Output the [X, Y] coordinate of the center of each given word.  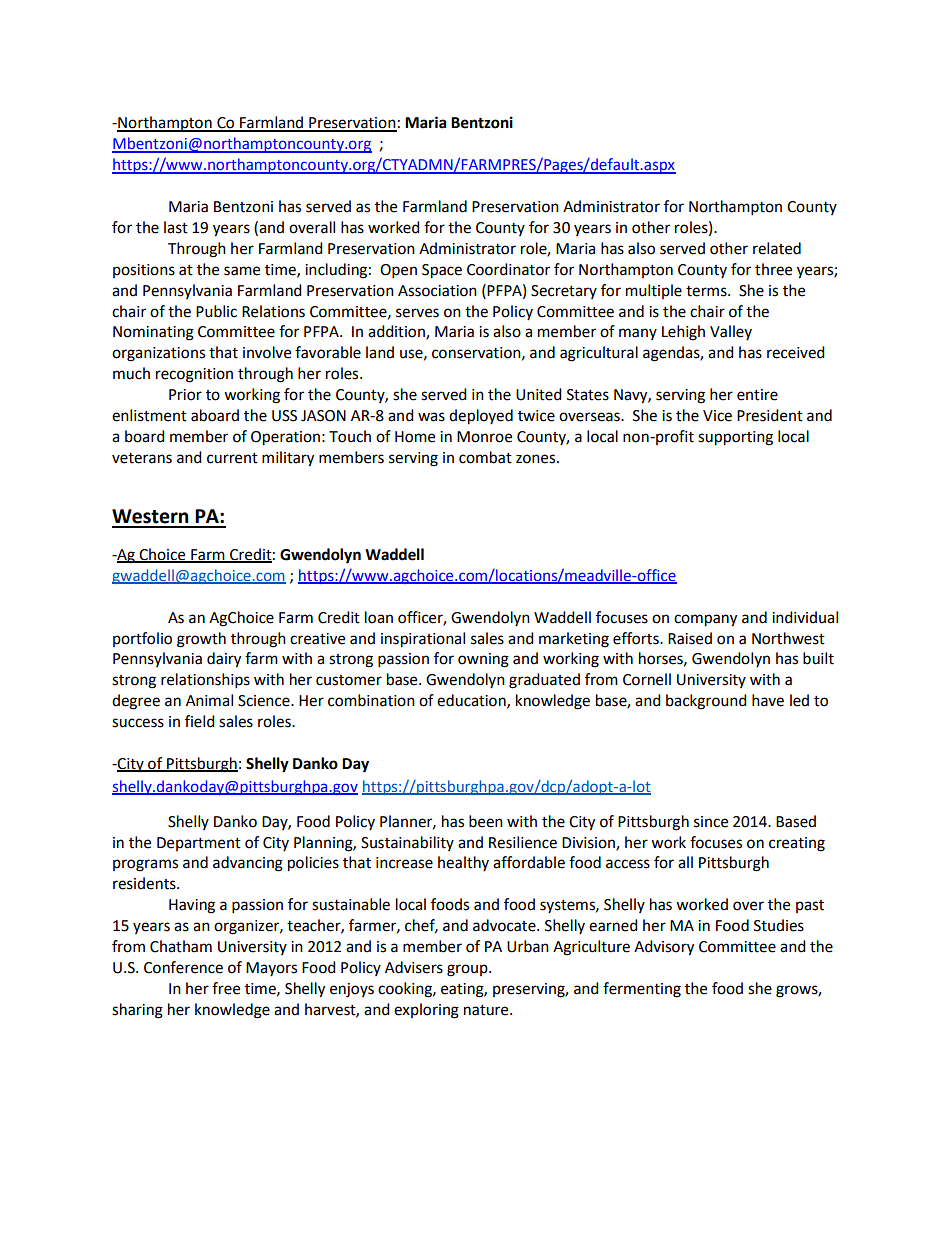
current [232, 458]
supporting [735, 438]
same [242, 271]
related [777, 248]
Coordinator [508, 269]
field [200, 721]
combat [485, 457]
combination [371, 700]
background [706, 702]
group [468, 970]
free [226, 988]
